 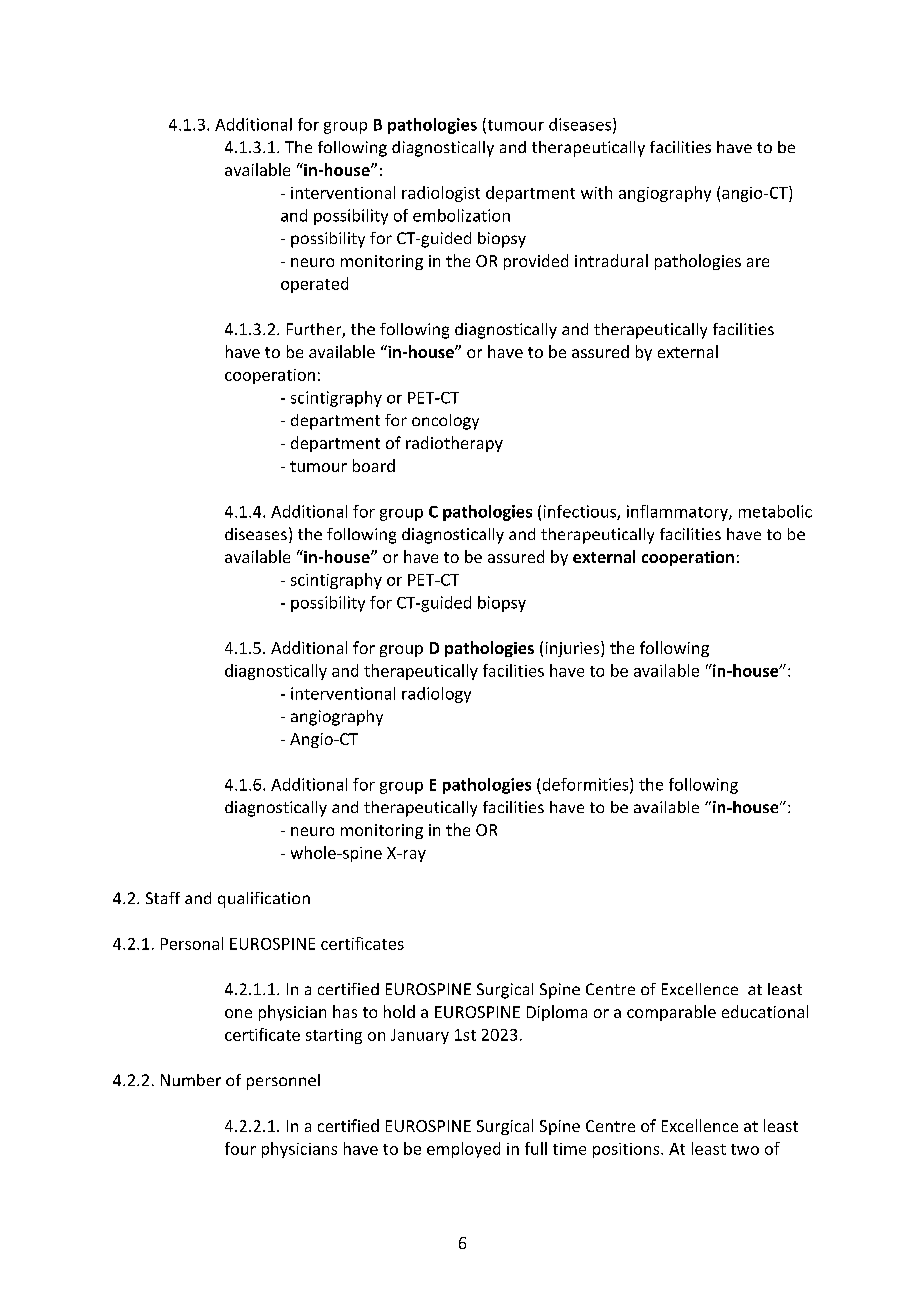 I want to click on Personal, so click(x=192, y=943).
